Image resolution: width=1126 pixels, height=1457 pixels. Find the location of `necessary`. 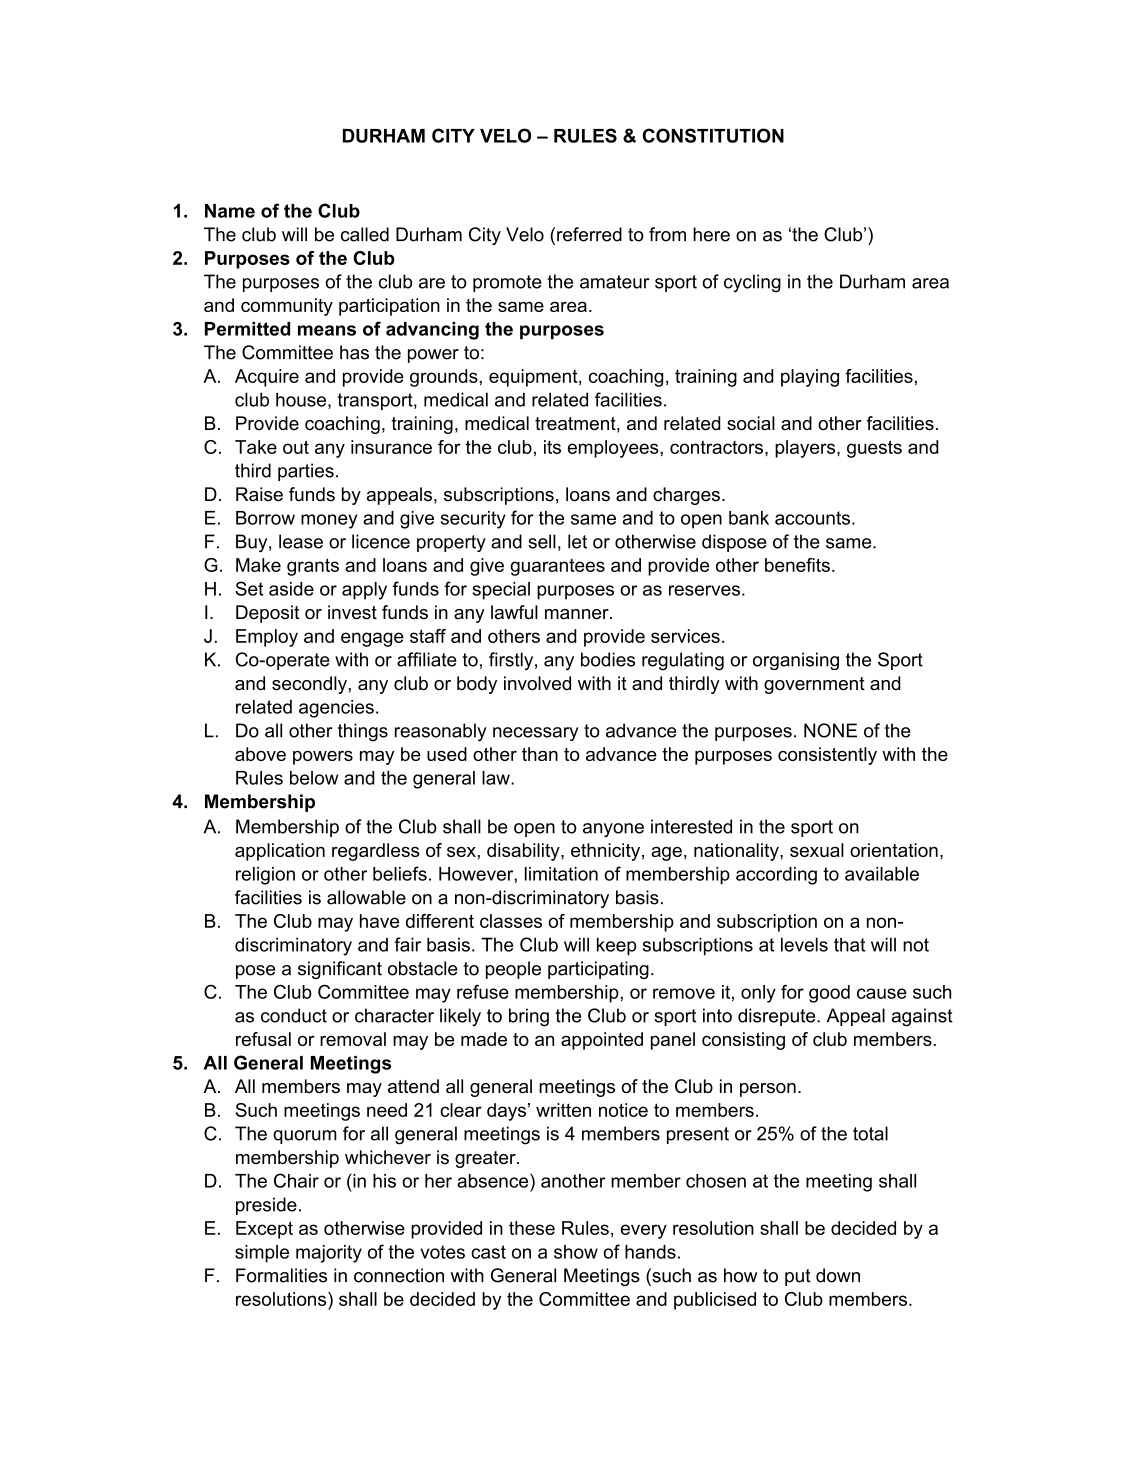

necessary is located at coordinates (536, 734).
